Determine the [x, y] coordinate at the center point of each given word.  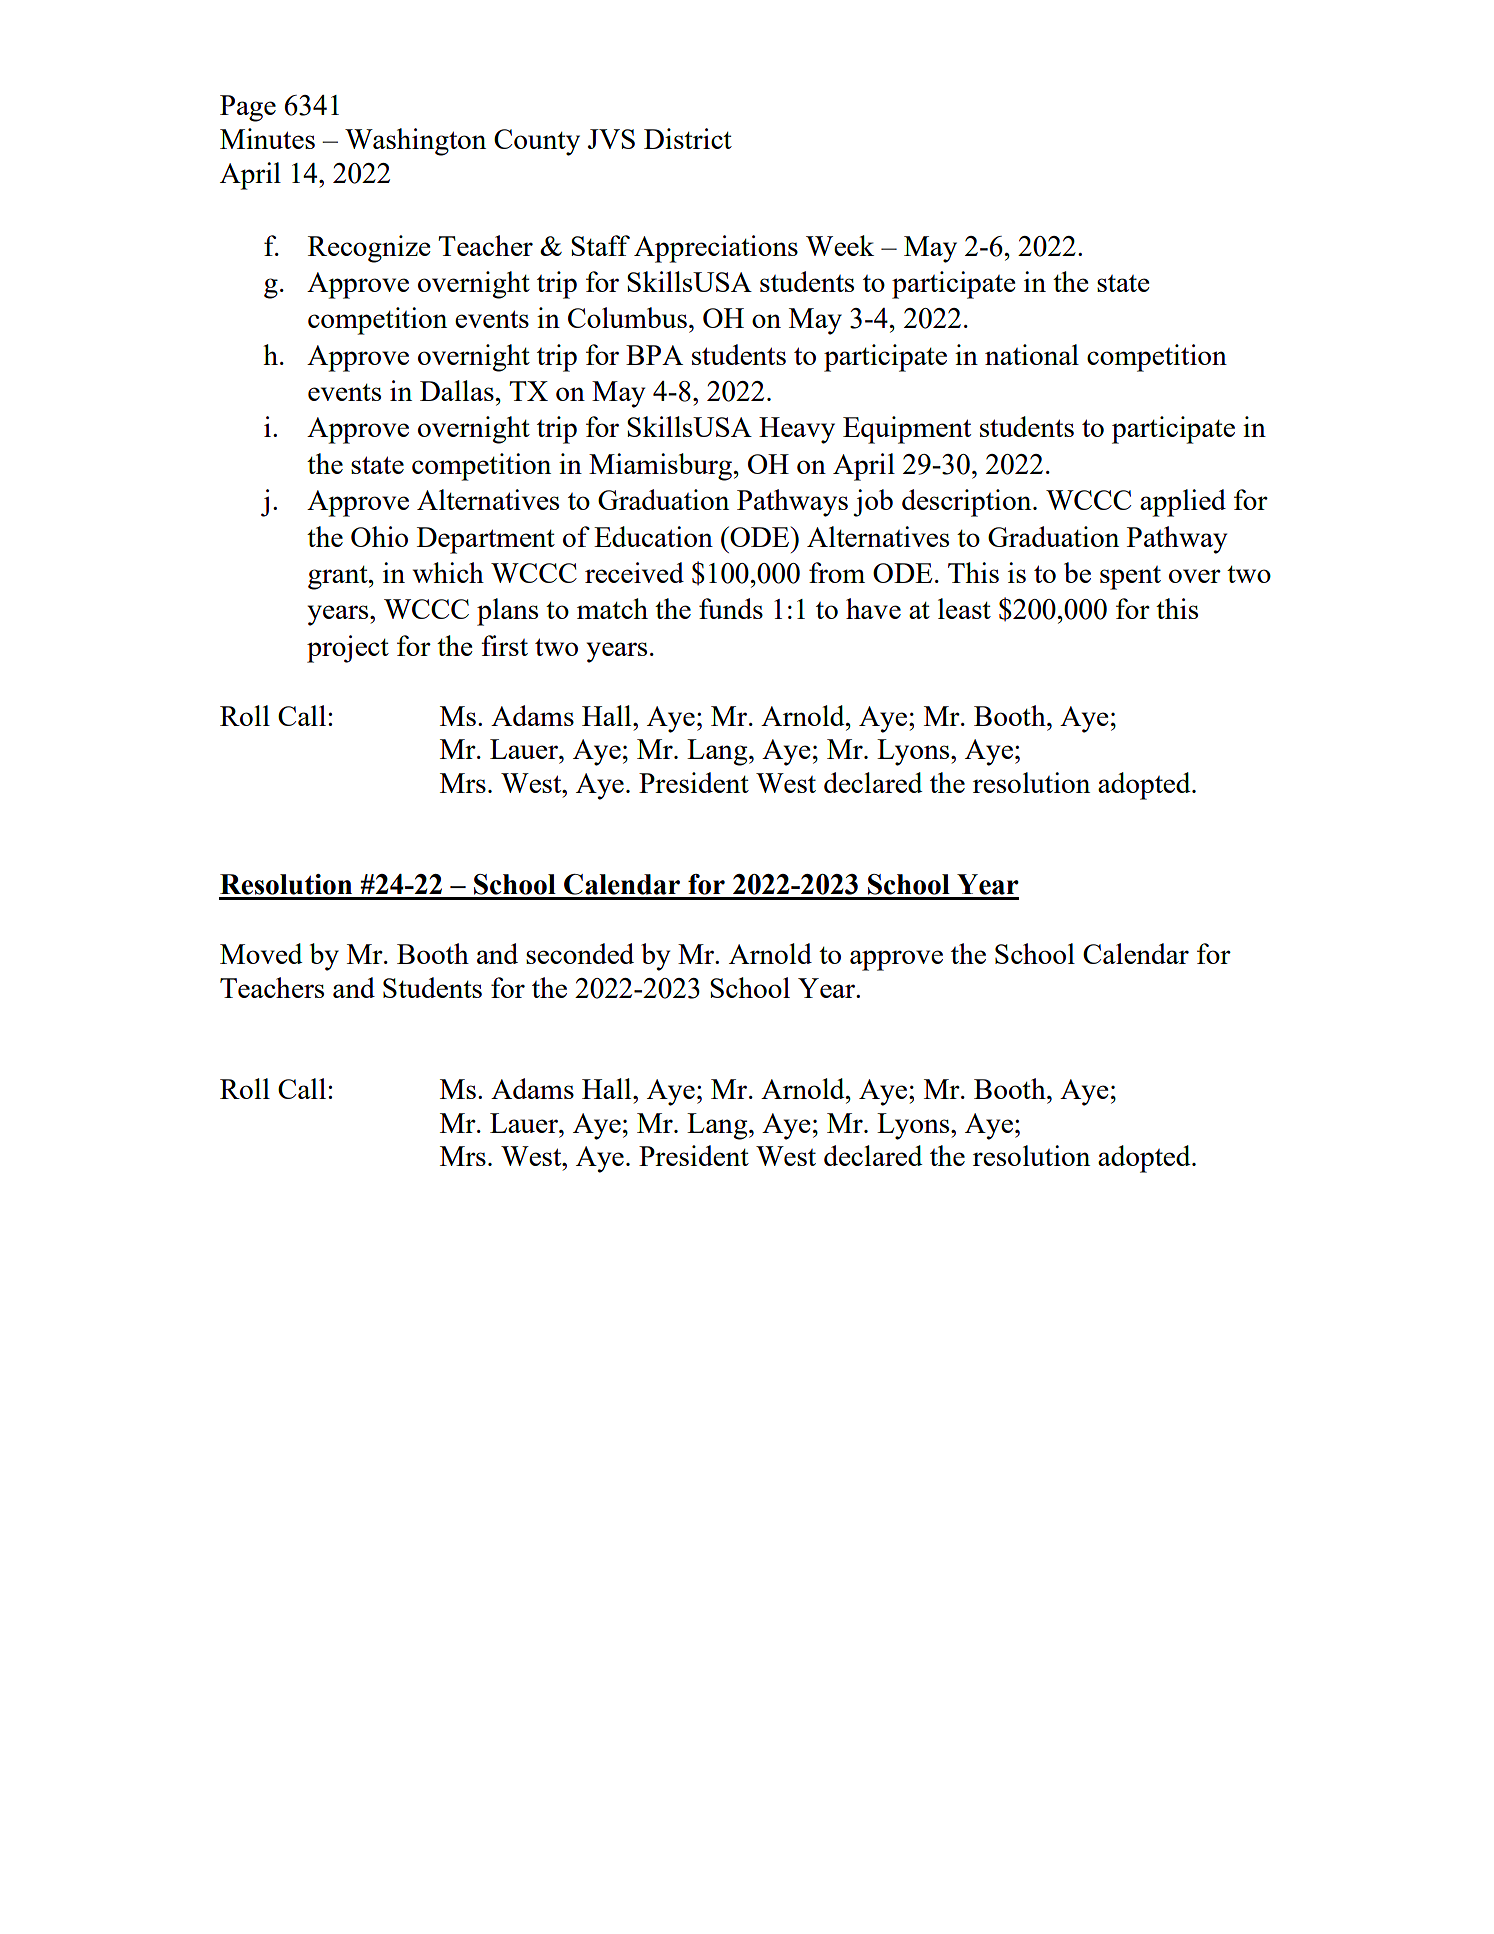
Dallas [457, 390]
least [964, 608]
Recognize [369, 249]
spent [1130, 578]
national [1032, 354]
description [968, 503]
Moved [261, 953]
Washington [415, 142]
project [348, 649]
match [612, 608]
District [688, 138]
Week [840, 245]
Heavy [797, 430]
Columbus [627, 317]
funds [731, 608]
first [504, 645]
